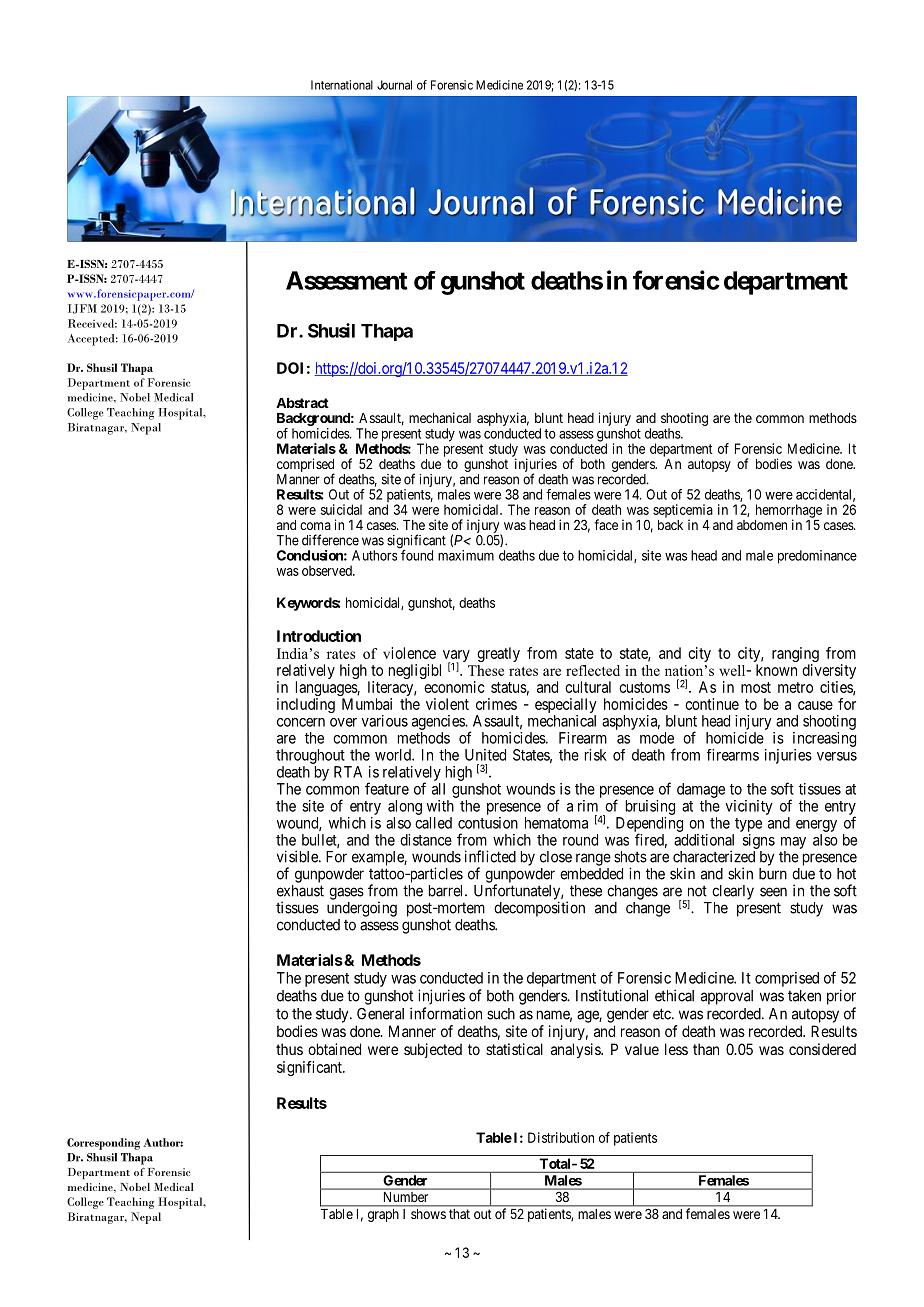  Describe the element at coordinates (748, 825) in the document. I see `type` at that location.
